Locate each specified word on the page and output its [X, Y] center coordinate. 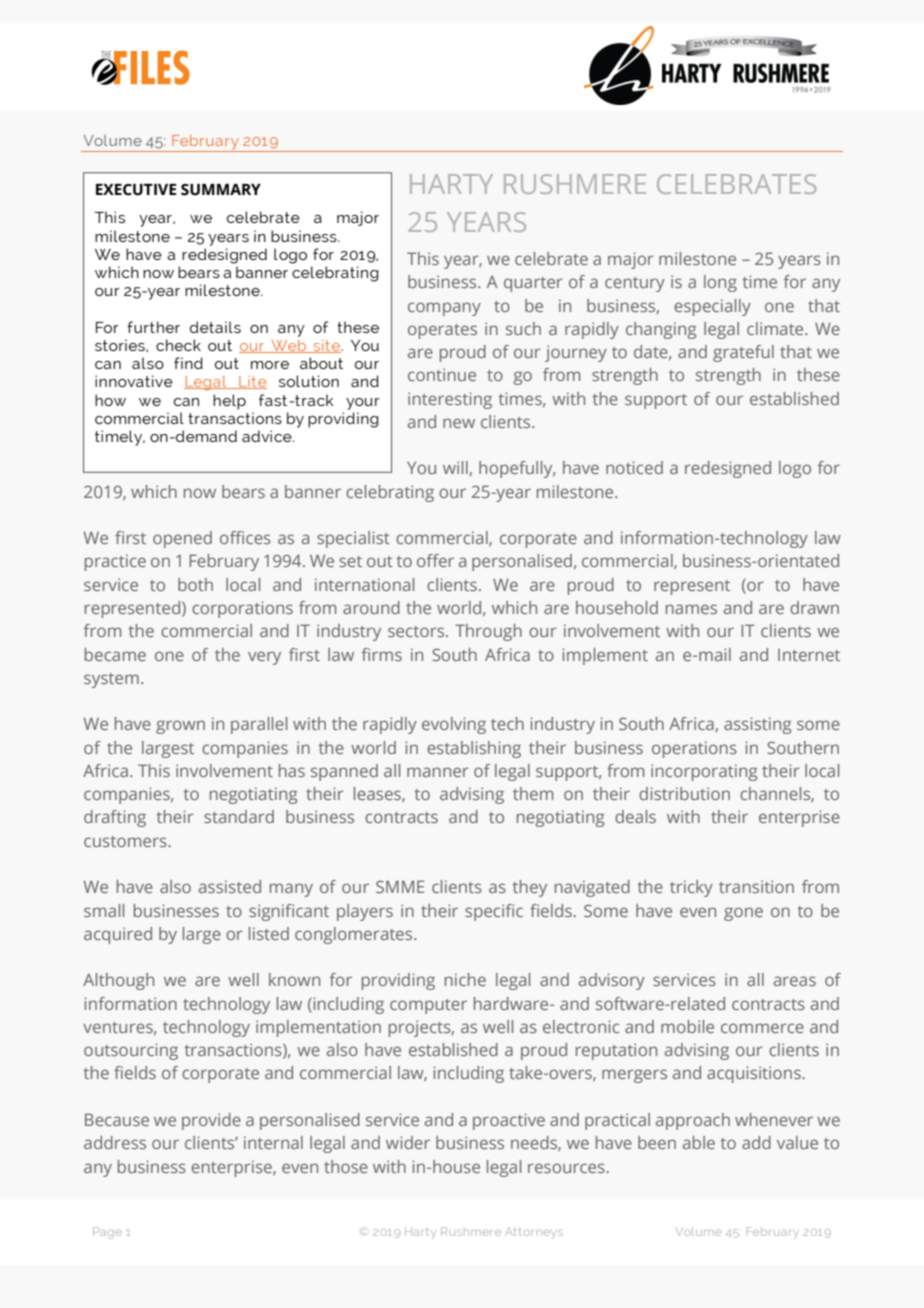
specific [494, 912]
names [691, 609]
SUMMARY [221, 190]
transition [756, 886]
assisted [230, 886]
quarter [533, 284]
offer [435, 560]
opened [182, 539]
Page [107, 1233]
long [720, 283]
